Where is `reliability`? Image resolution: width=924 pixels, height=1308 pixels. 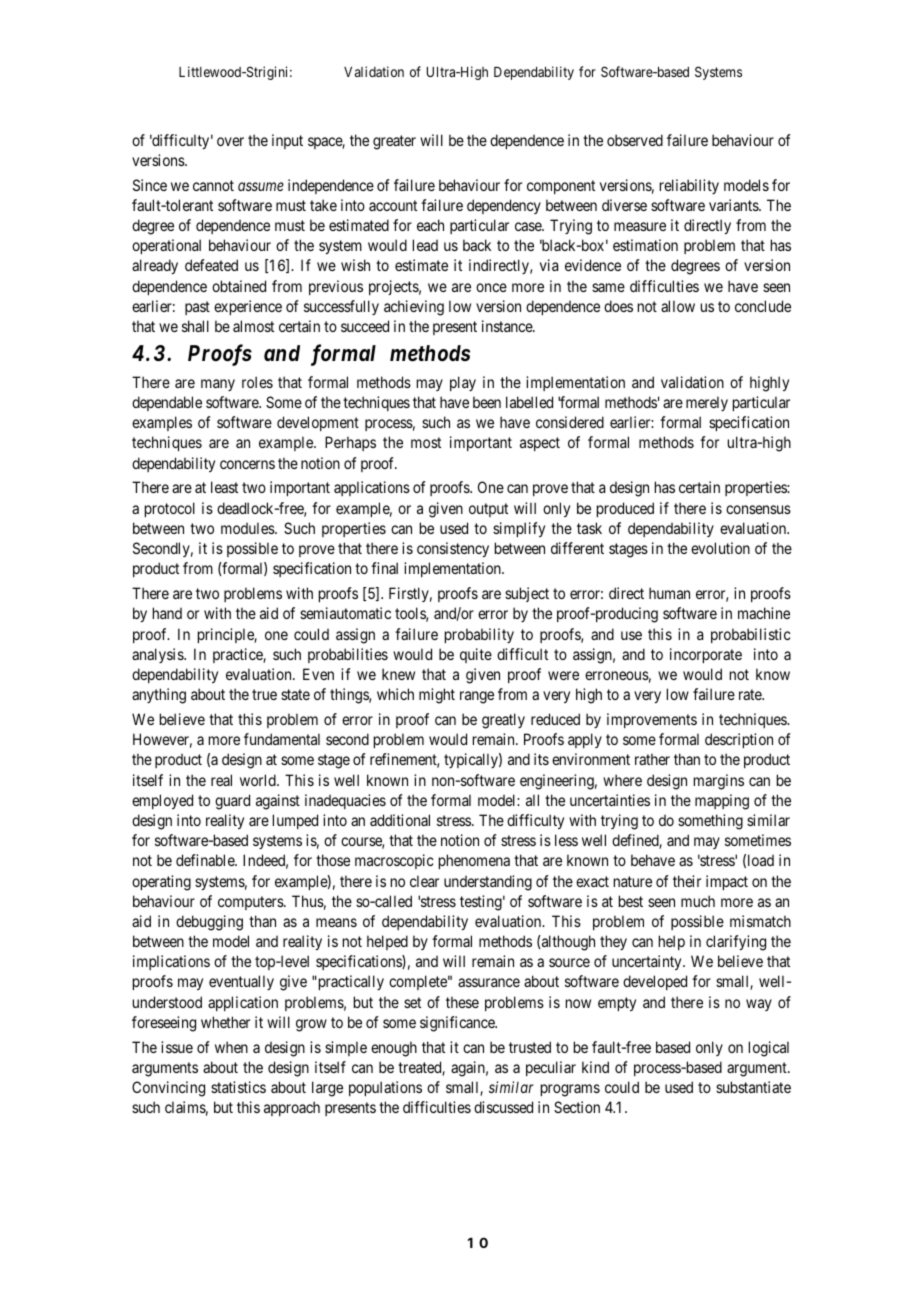
reliability is located at coordinates (689, 186).
